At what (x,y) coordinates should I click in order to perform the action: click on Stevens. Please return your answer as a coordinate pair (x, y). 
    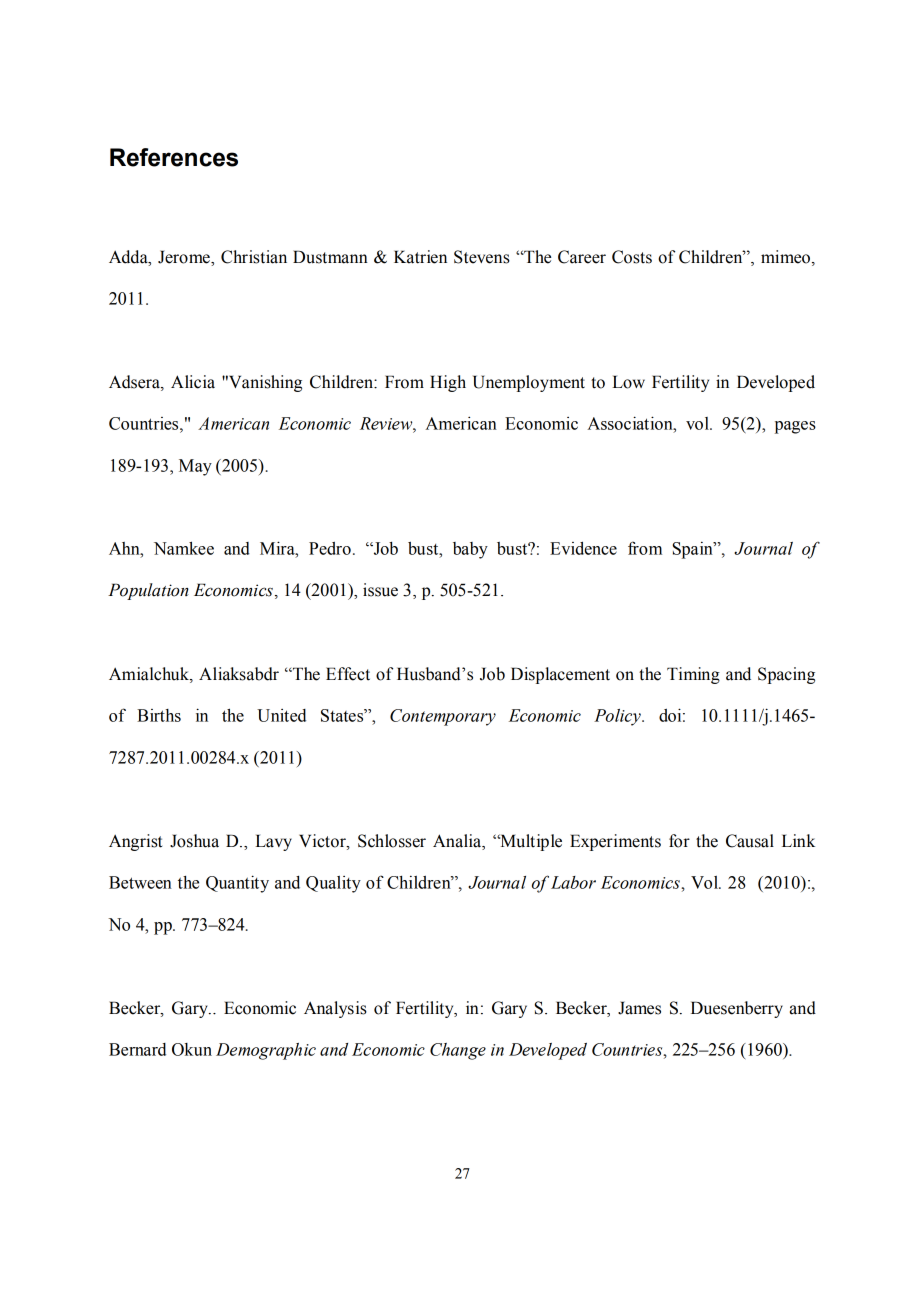
    Looking at the image, I should click on (482, 257).
